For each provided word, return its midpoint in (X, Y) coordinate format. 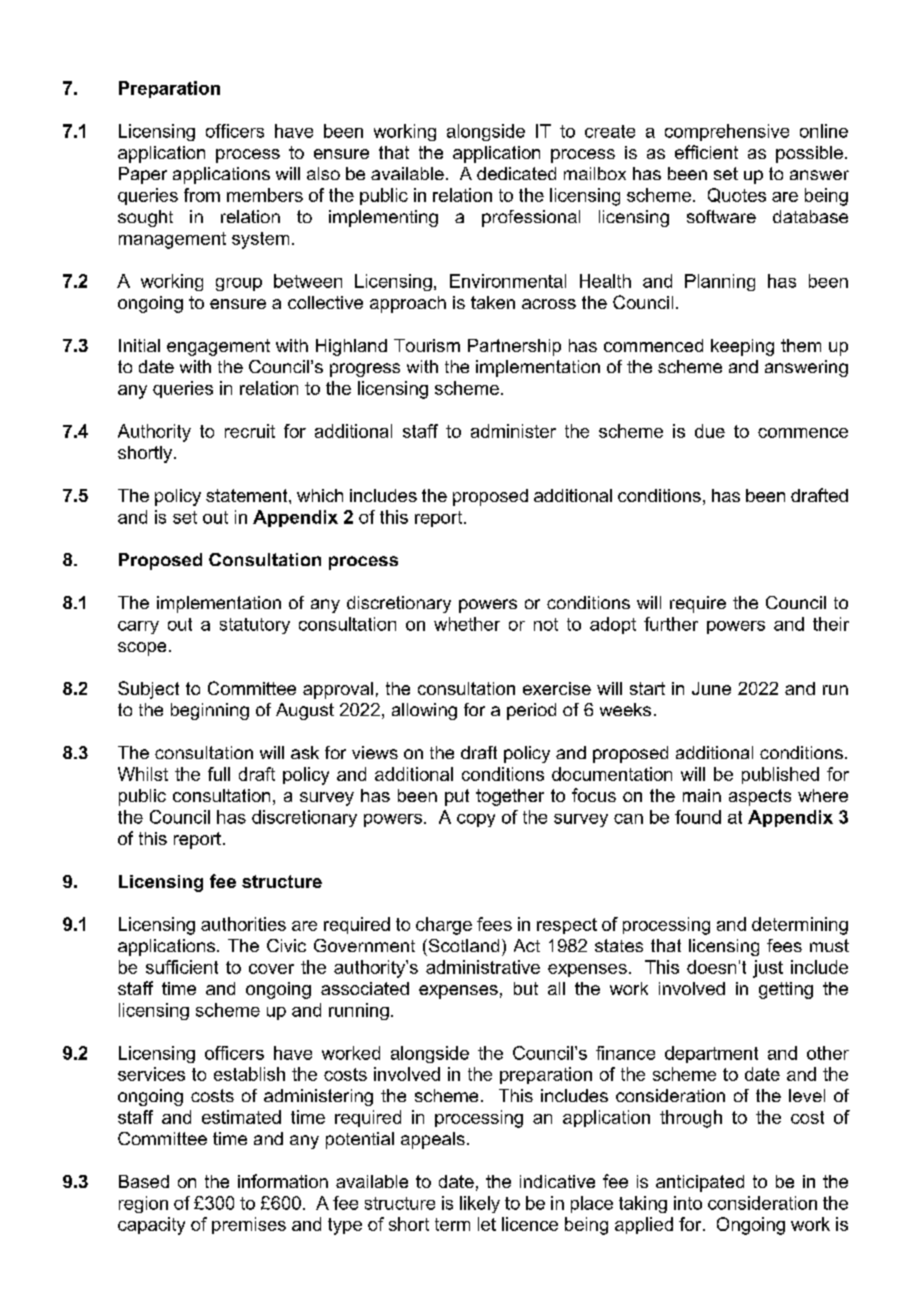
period (531, 711)
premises (249, 1225)
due (710, 431)
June (711, 688)
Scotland (462, 945)
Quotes (737, 195)
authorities (243, 924)
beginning (210, 711)
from (202, 195)
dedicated (516, 173)
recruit (250, 431)
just (768, 969)
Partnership (514, 347)
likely (480, 1204)
